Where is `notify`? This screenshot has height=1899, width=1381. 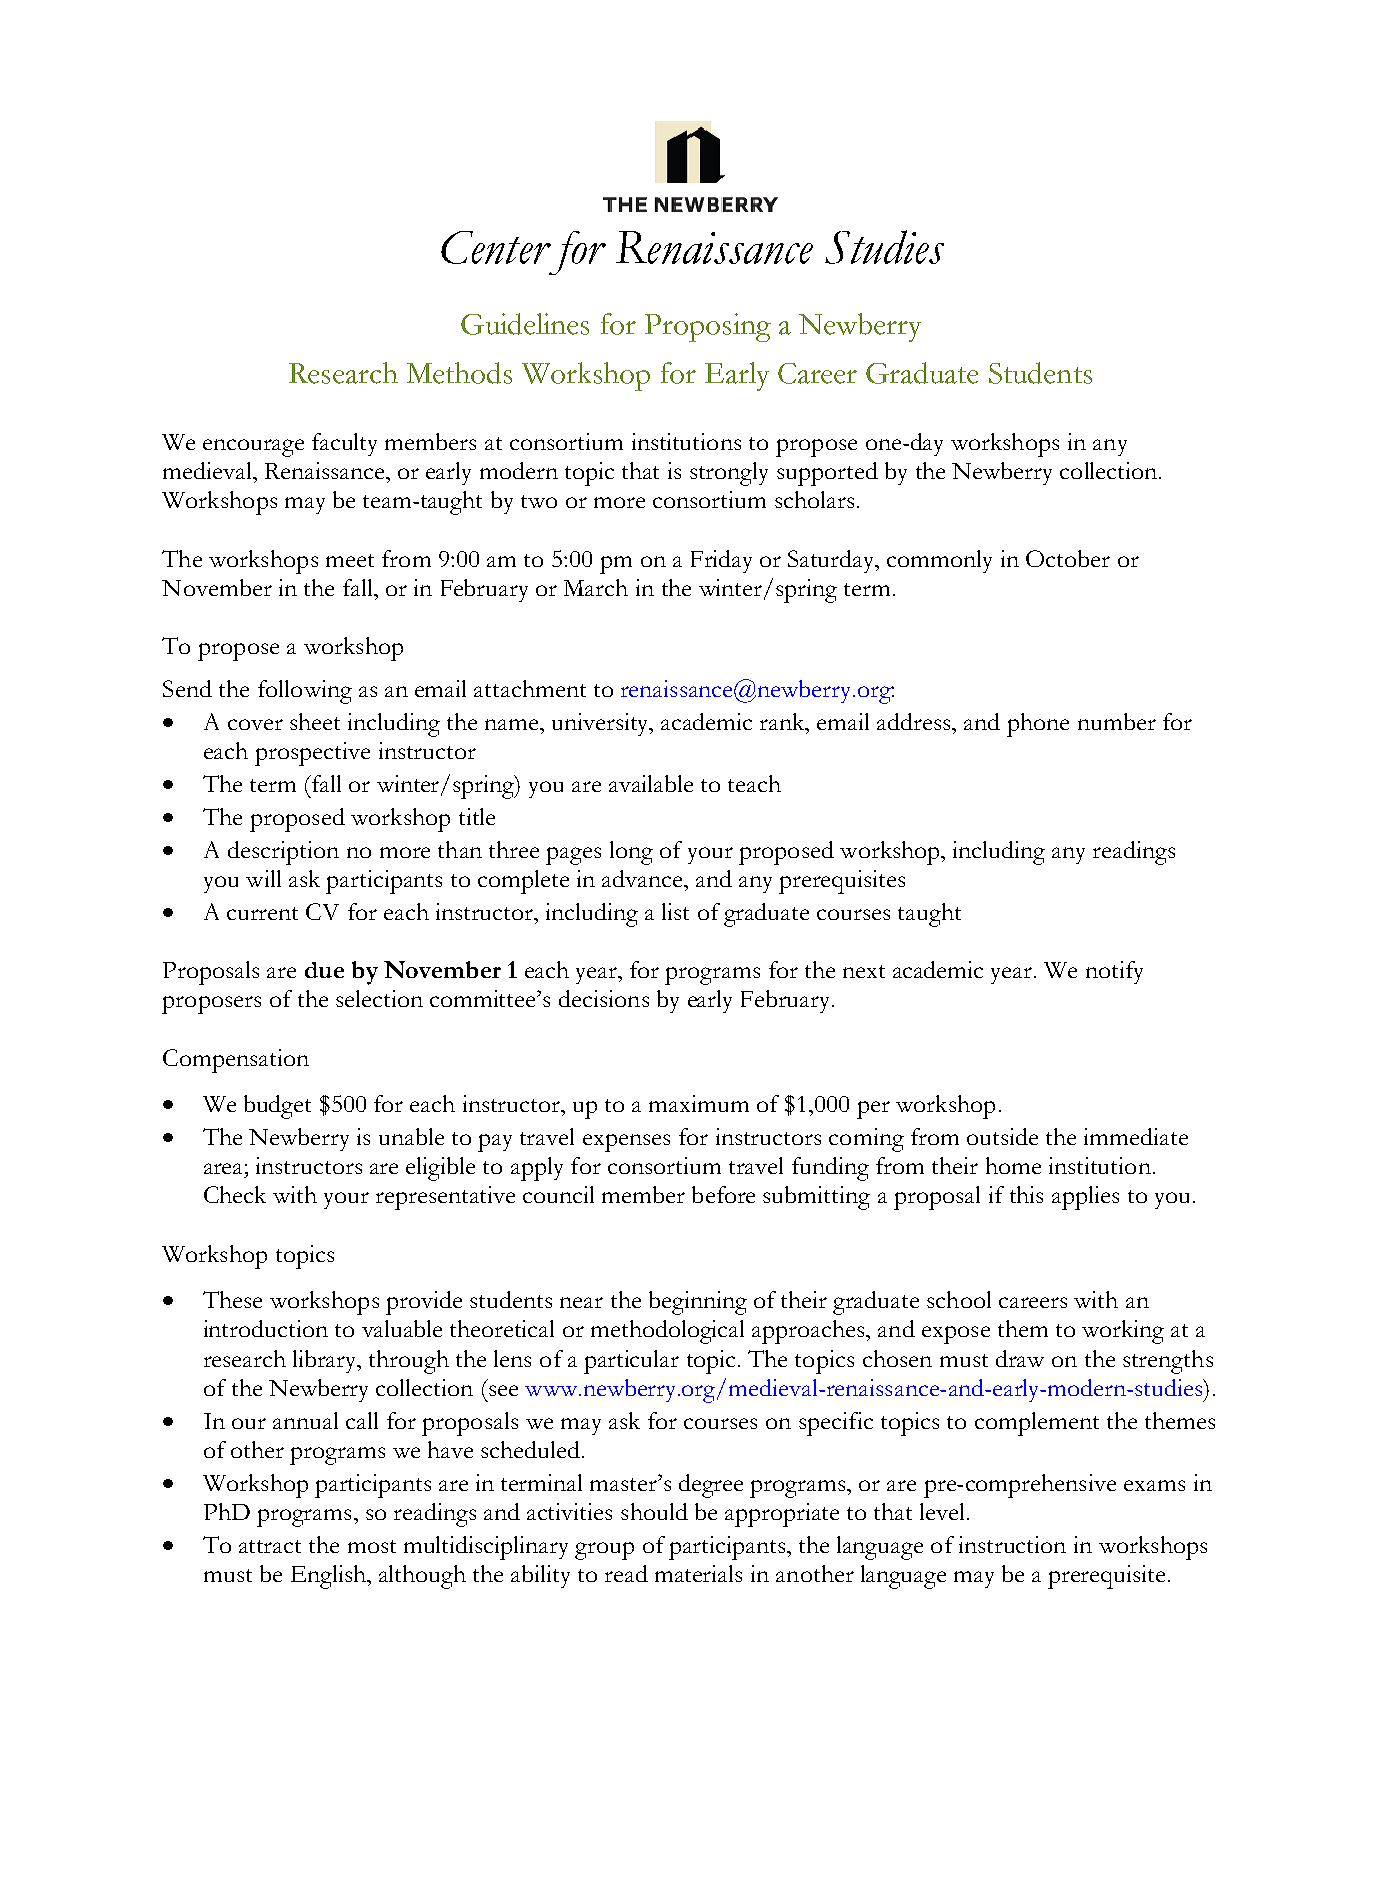 notify is located at coordinates (1114, 972).
